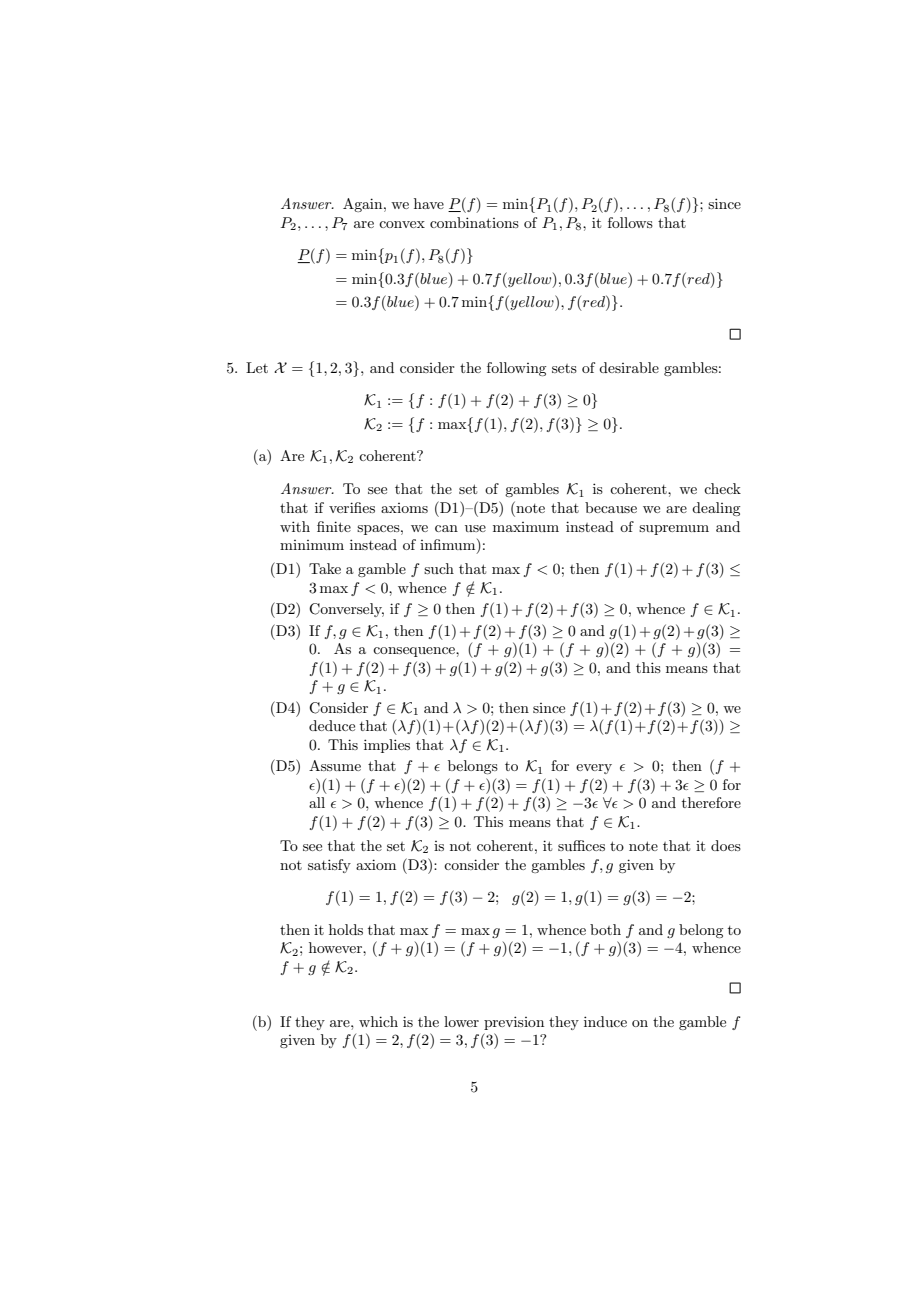  I want to click on Take, so click(325, 568).
